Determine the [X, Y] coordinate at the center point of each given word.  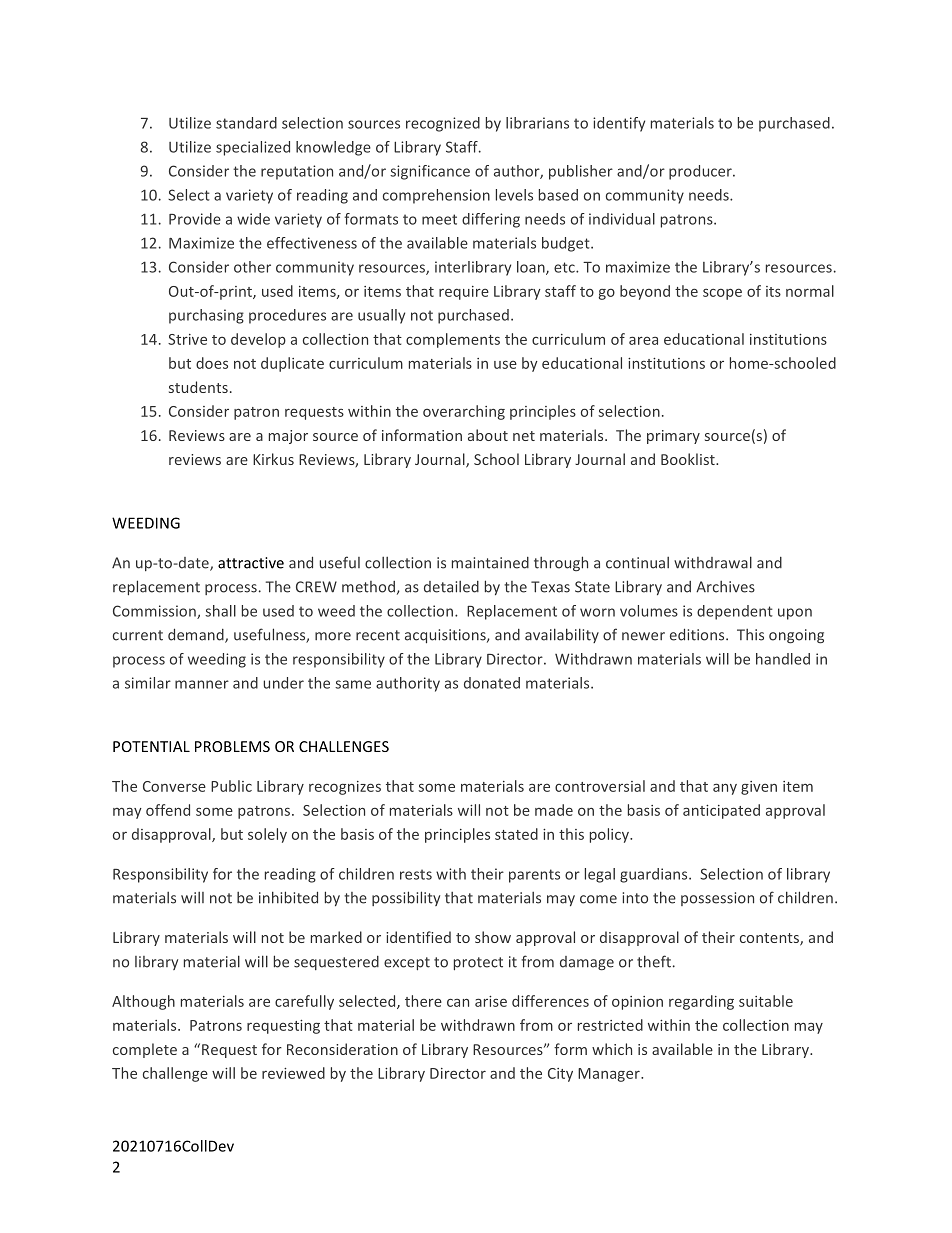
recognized [443, 124]
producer [701, 172]
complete [145, 1050]
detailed [451, 587]
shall [220, 611]
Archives [725, 587]
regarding [701, 1002]
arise [491, 1001]
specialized [253, 148]
